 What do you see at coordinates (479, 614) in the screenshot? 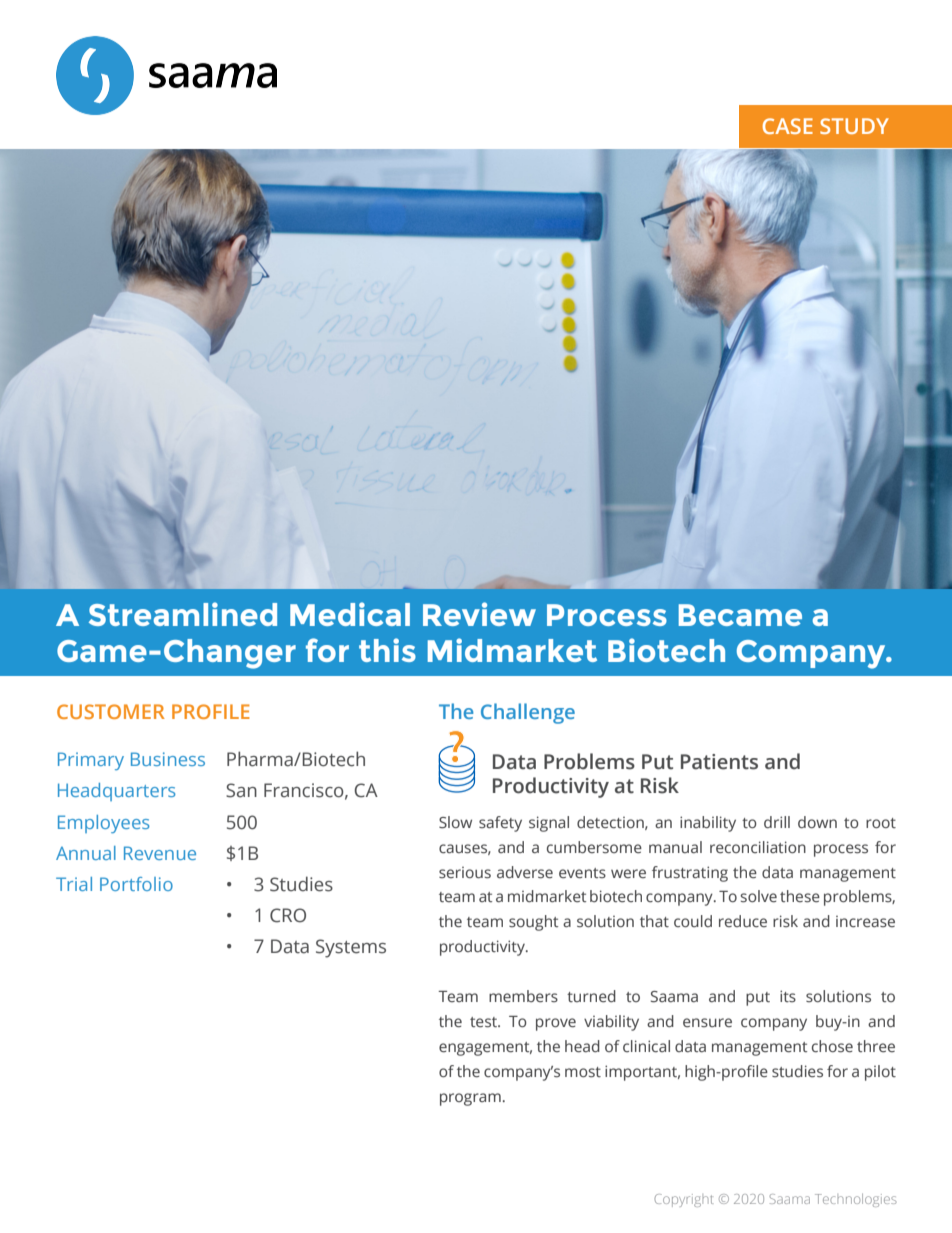
I see `Review` at bounding box center [479, 614].
